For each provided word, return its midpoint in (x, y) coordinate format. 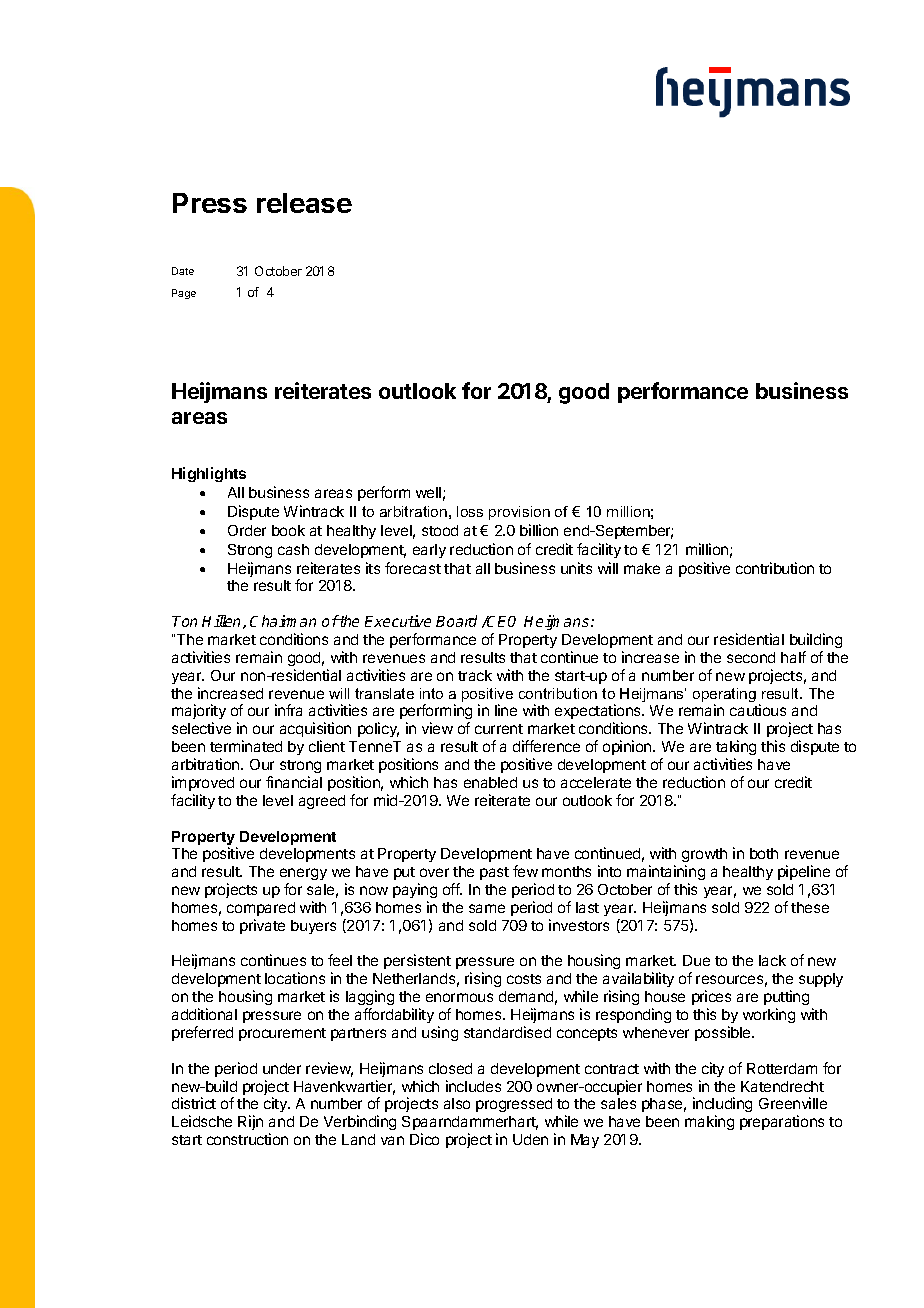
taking (735, 749)
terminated (246, 746)
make (642, 568)
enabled (490, 782)
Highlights (209, 474)
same (487, 908)
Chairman (283, 621)
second (751, 657)
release (304, 203)
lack (772, 960)
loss (470, 511)
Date (183, 271)
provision (519, 513)
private (262, 926)
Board (456, 621)
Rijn (250, 1122)
